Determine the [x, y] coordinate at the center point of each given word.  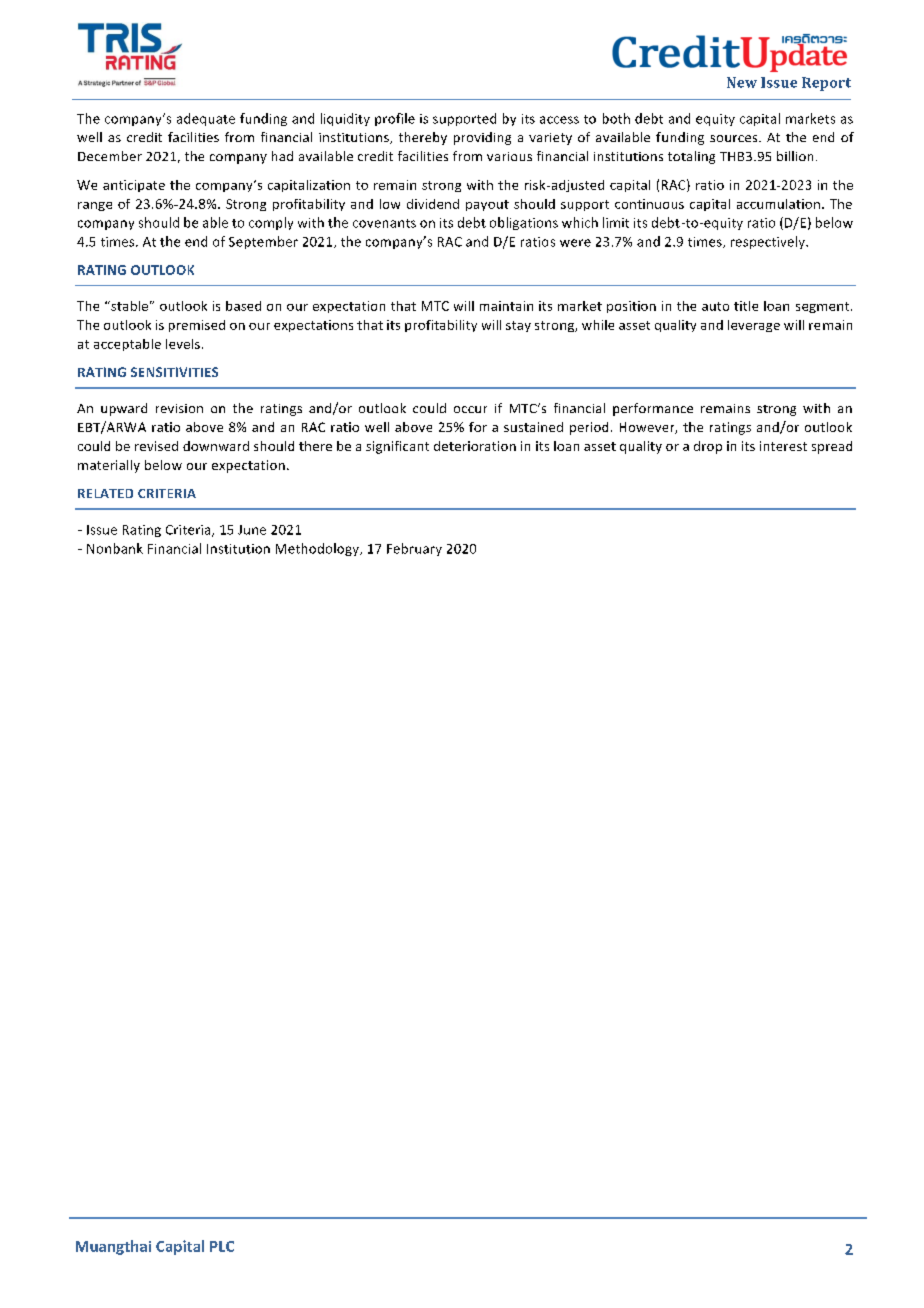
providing [482, 138]
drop [708, 447]
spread [832, 447]
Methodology [318, 549]
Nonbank [115, 548]
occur [470, 409]
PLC [222, 1246]
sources [735, 138]
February [414, 549]
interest [783, 446]
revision [179, 408]
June [252, 530]
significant [397, 447]
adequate [206, 119]
